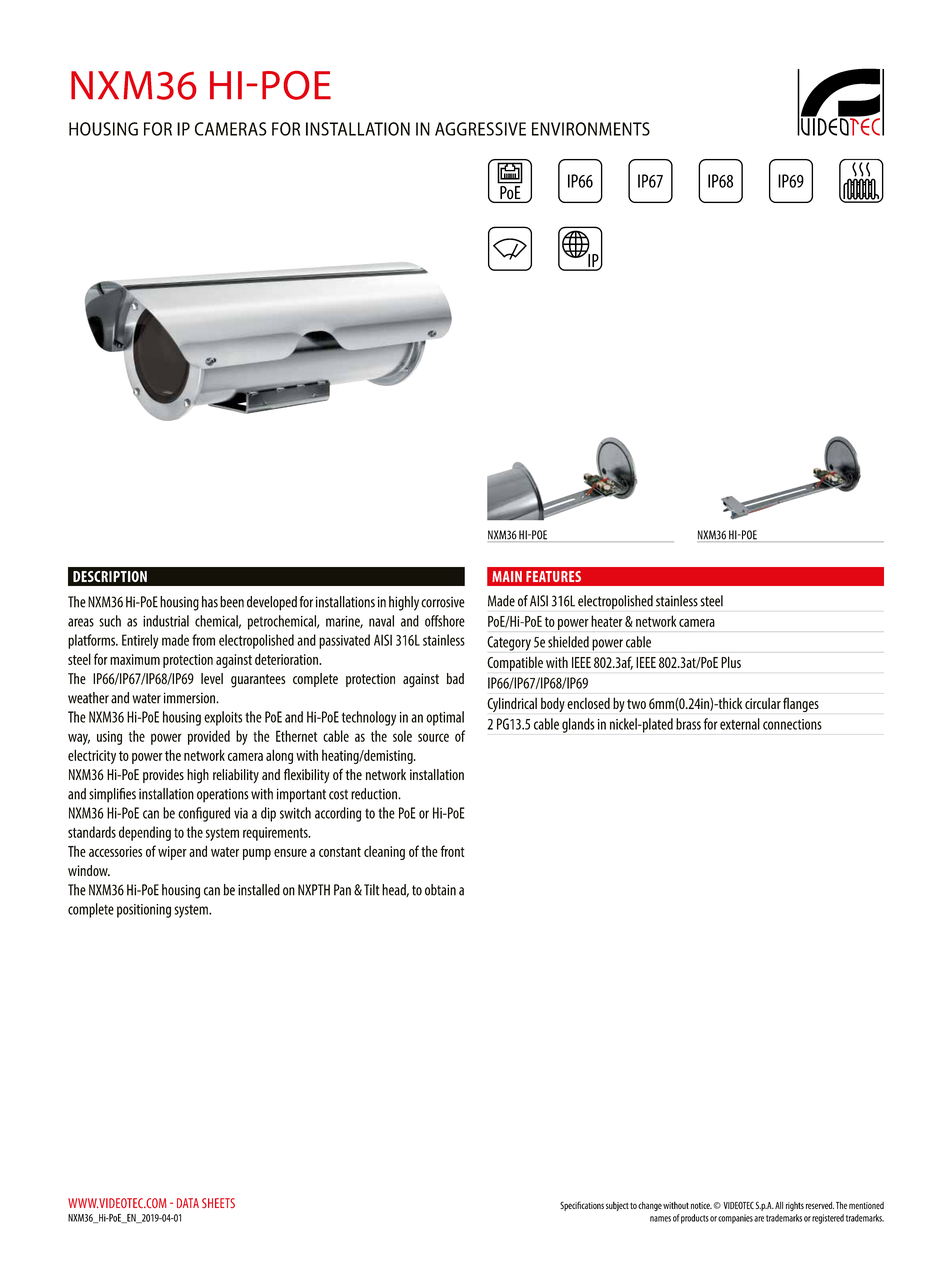  What do you see at coordinates (188, 1203) in the screenshot?
I see `DATA` at bounding box center [188, 1203].
